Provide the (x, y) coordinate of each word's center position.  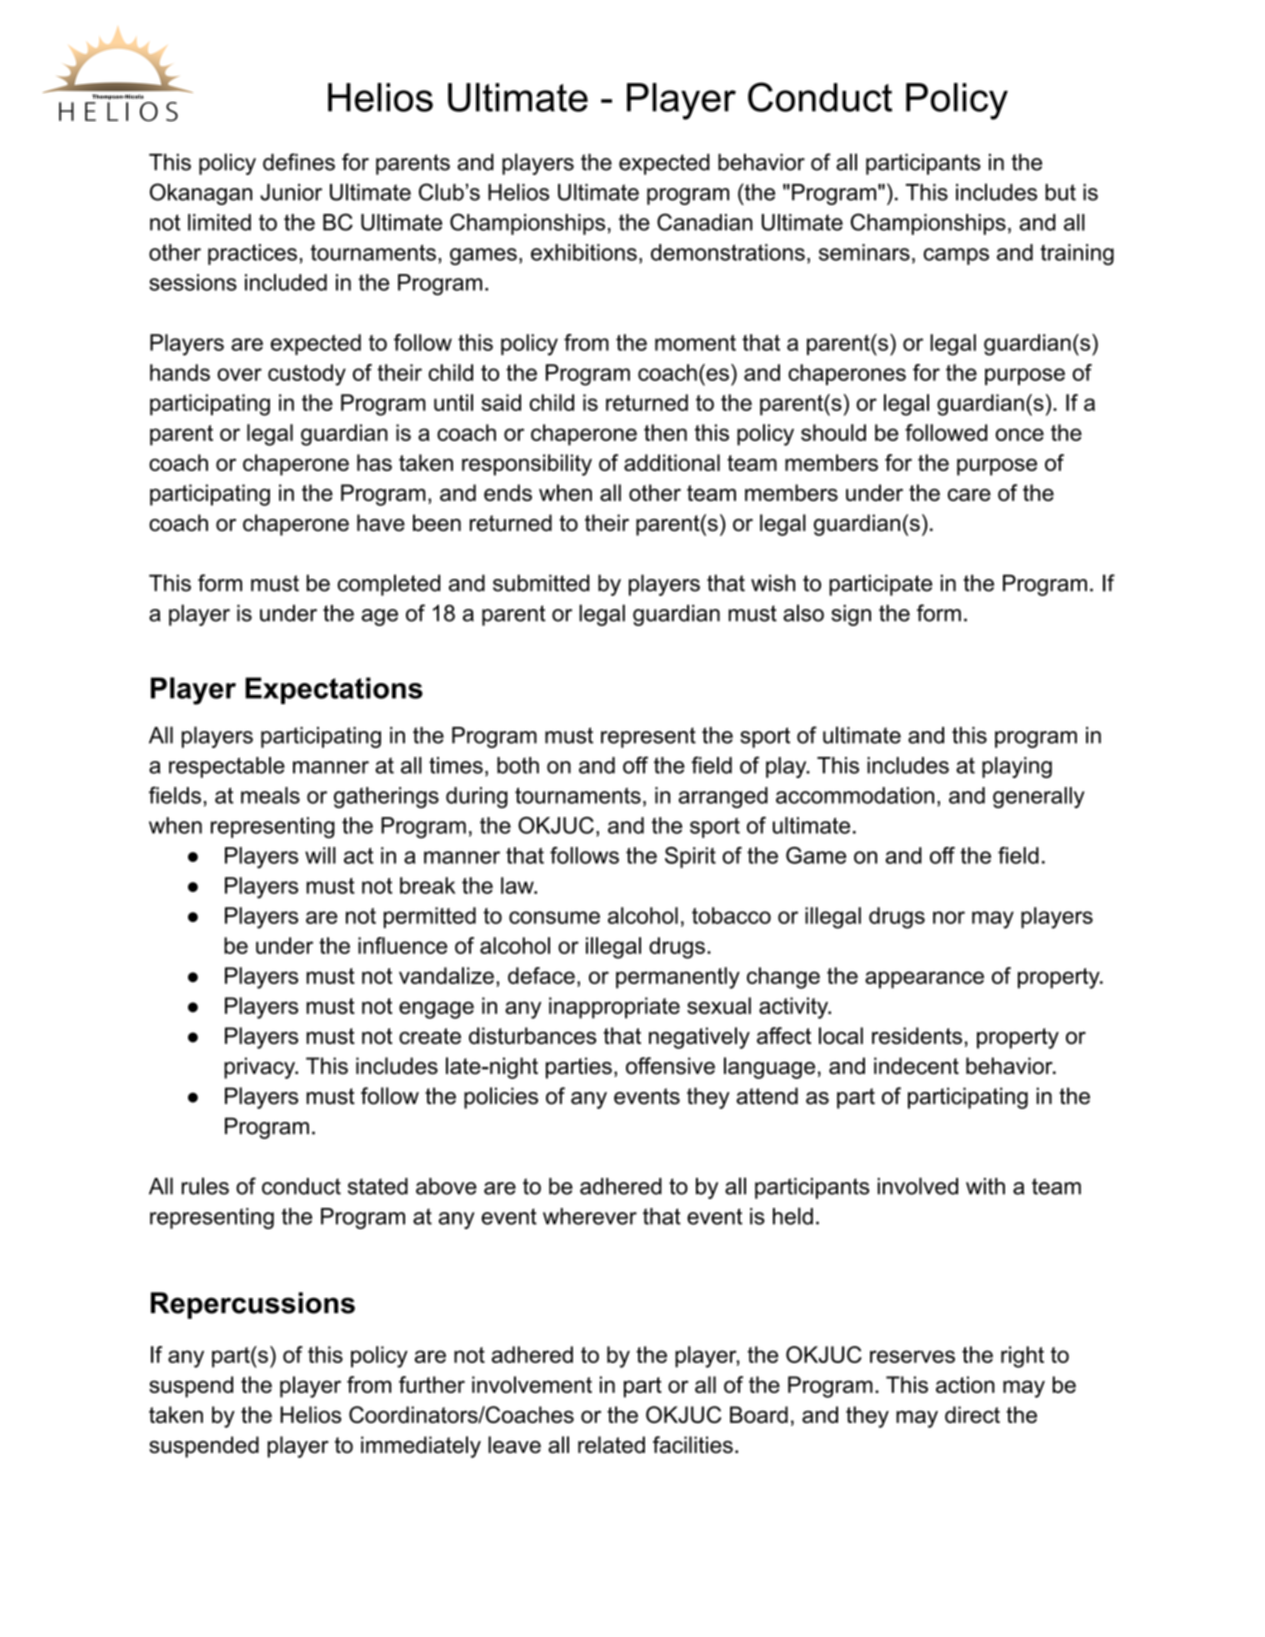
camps (956, 256)
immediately (421, 1447)
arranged (723, 797)
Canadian (705, 222)
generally (1039, 797)
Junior (291, 192)
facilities (693, 1445)
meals (270, 795)
